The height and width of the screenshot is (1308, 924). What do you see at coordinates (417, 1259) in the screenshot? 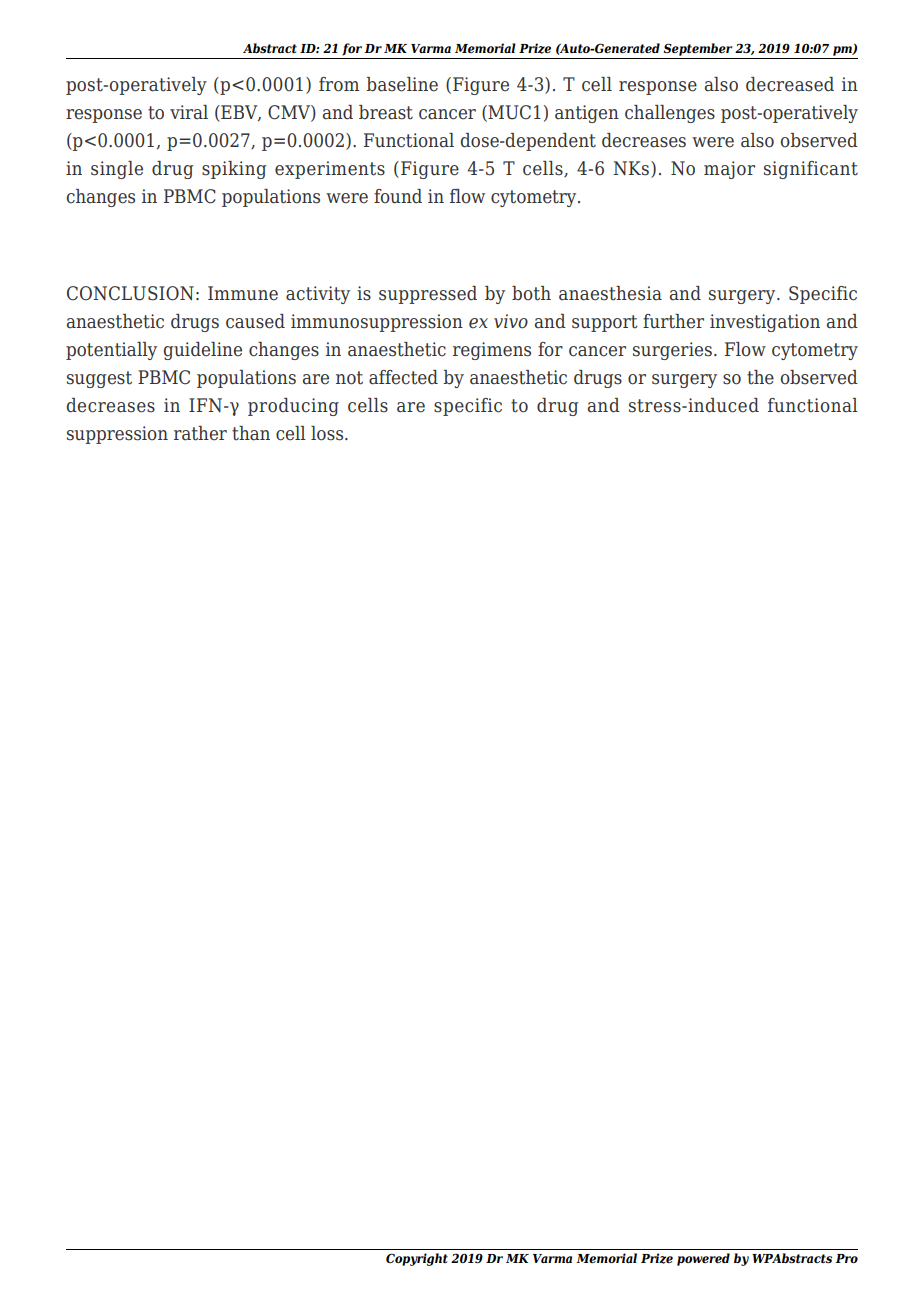
I see `Copyright` at bounding box center [417, 1259].
